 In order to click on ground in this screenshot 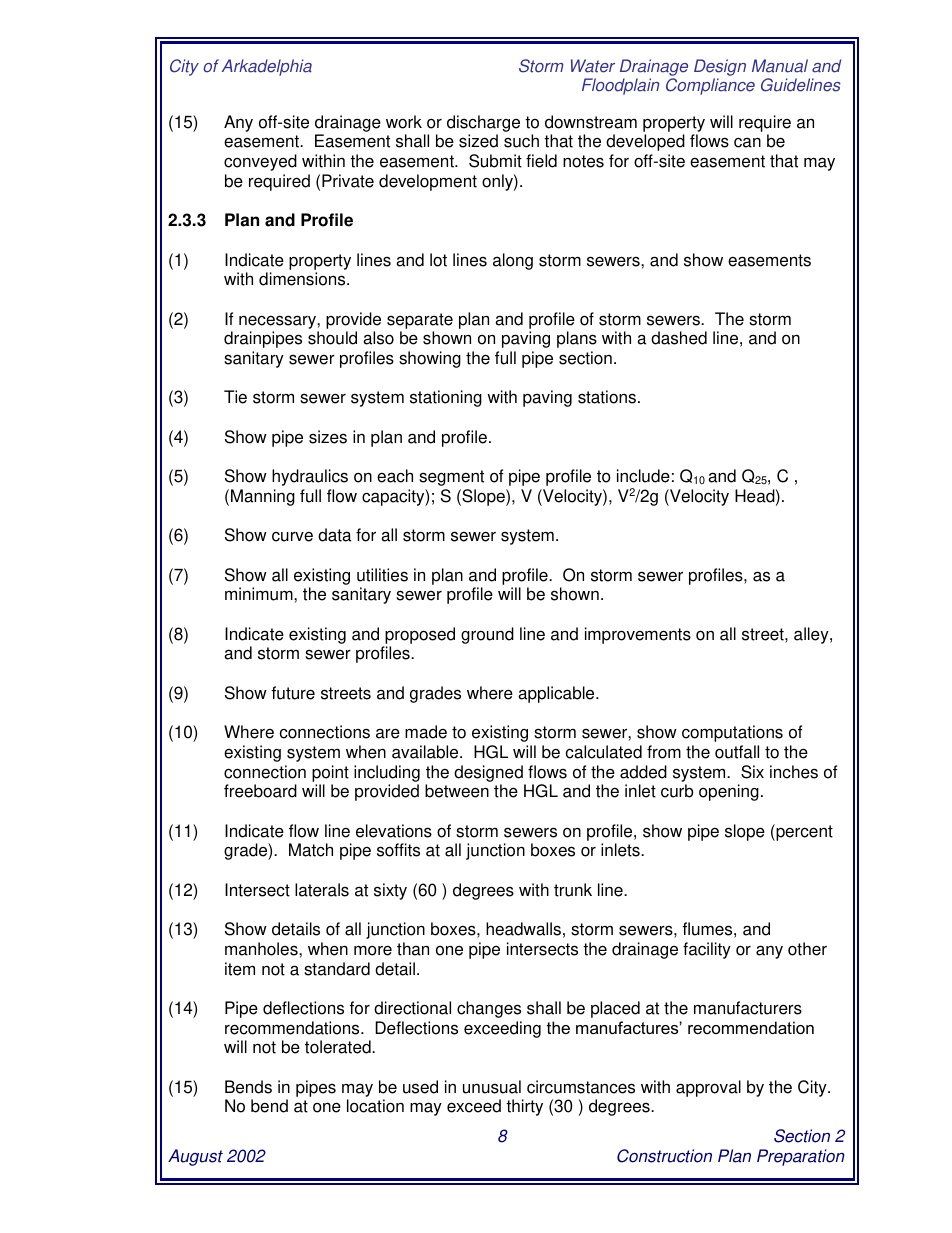, I will do `click(487, 635)`.
